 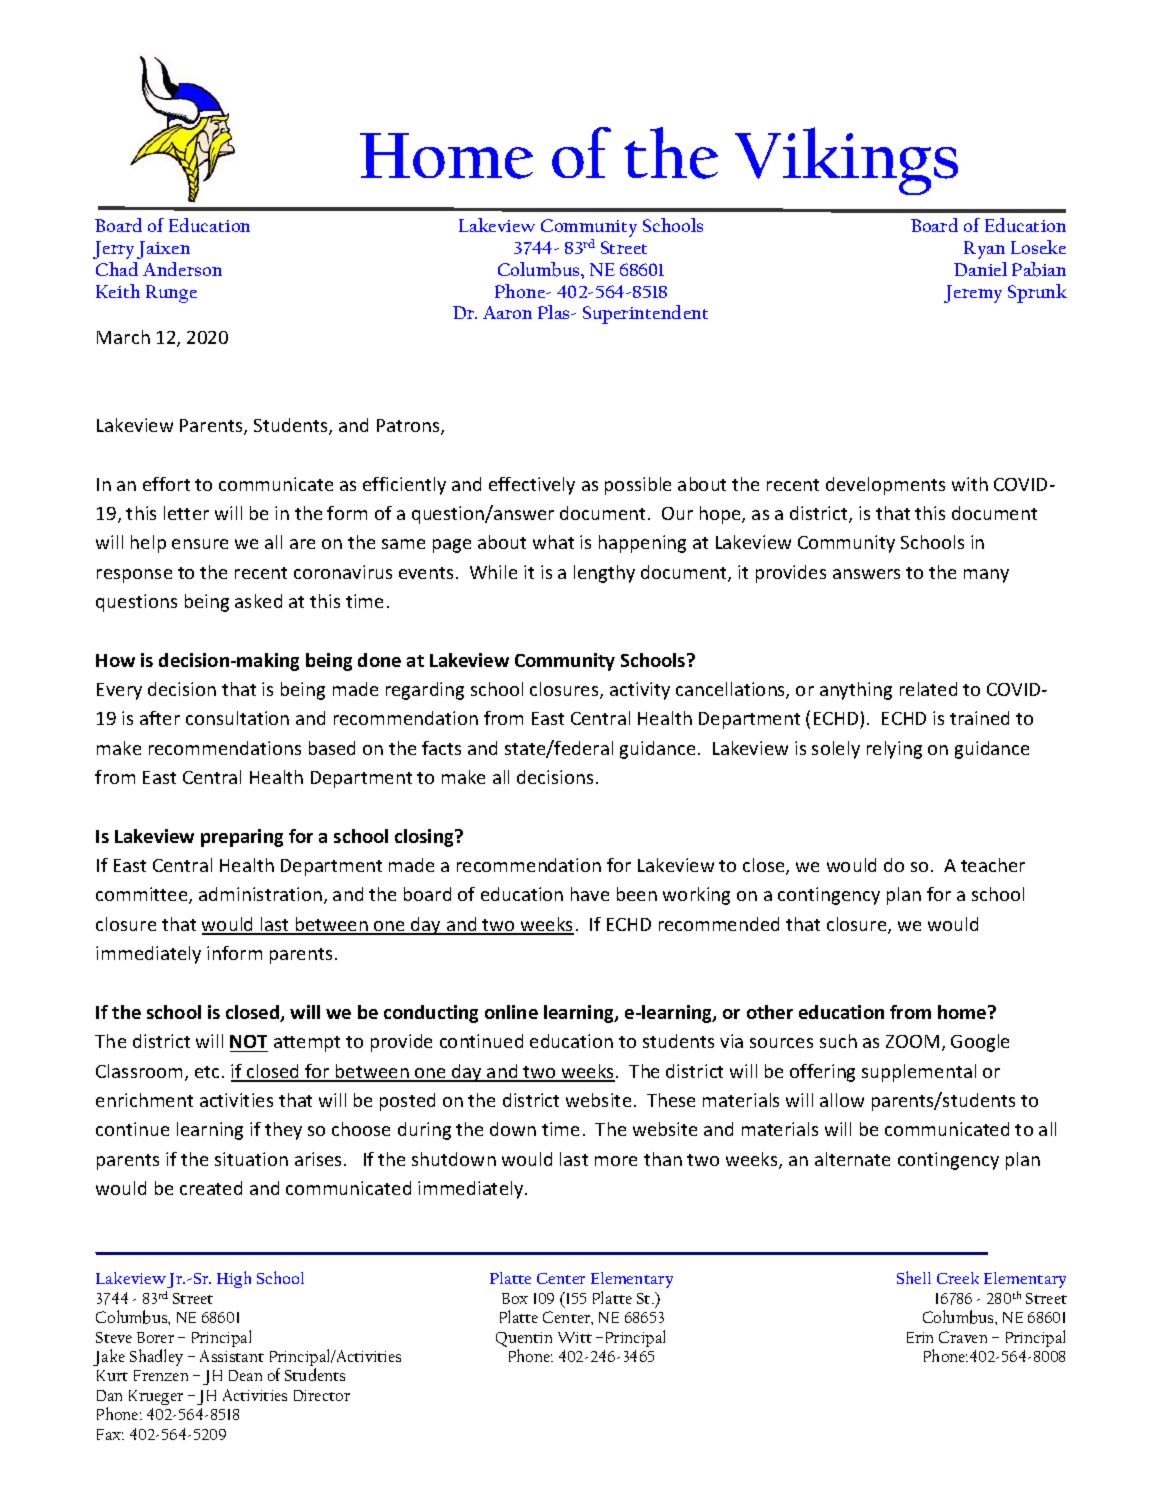 I want to click on have, so click(x=590, y=894).
